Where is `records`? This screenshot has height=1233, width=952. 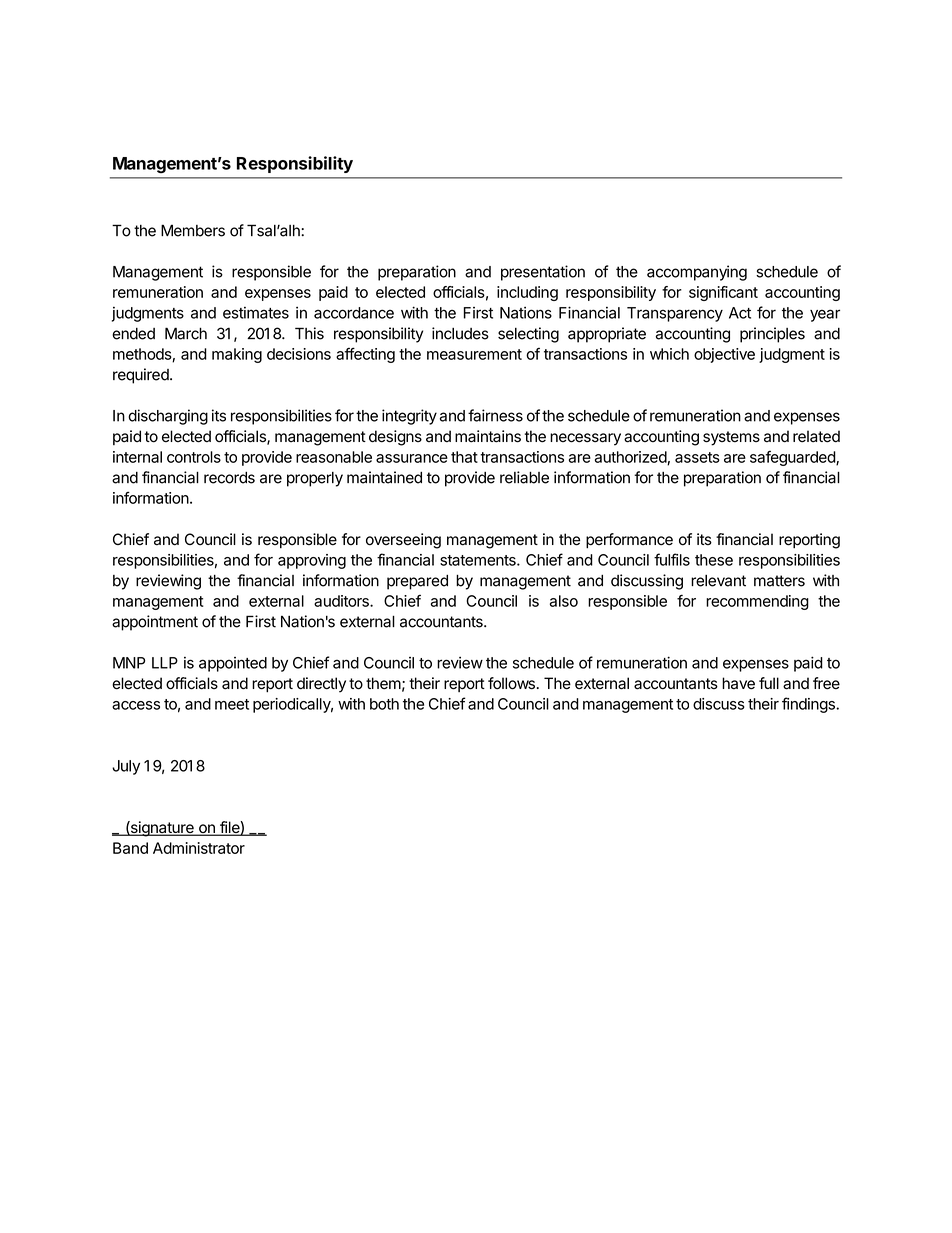 records is located at coordinates (229, 478).
